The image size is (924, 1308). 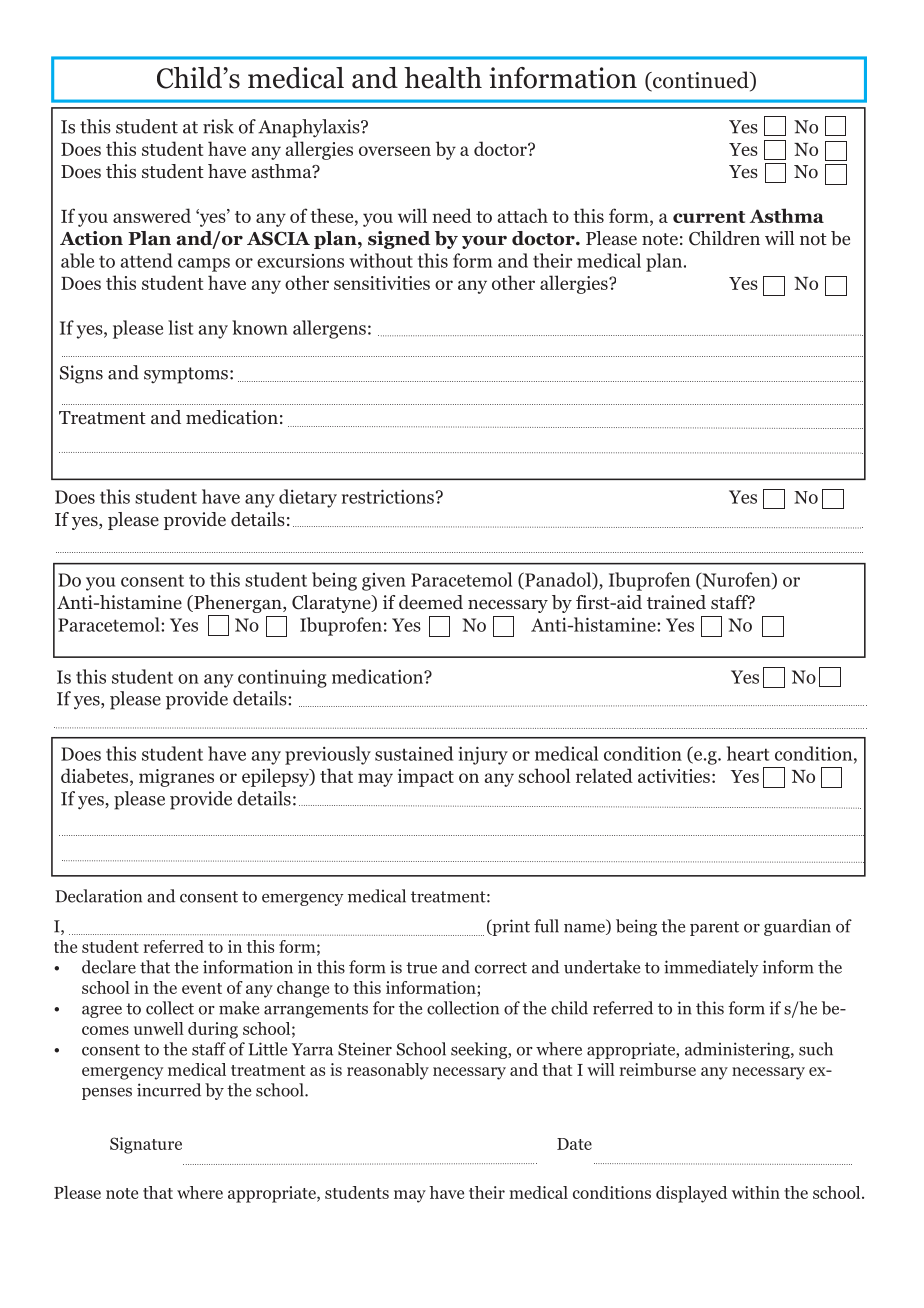 What do you see at coordinates (98, 896) in the page?
I see `Declaration` at bounding box center [98, 896].
